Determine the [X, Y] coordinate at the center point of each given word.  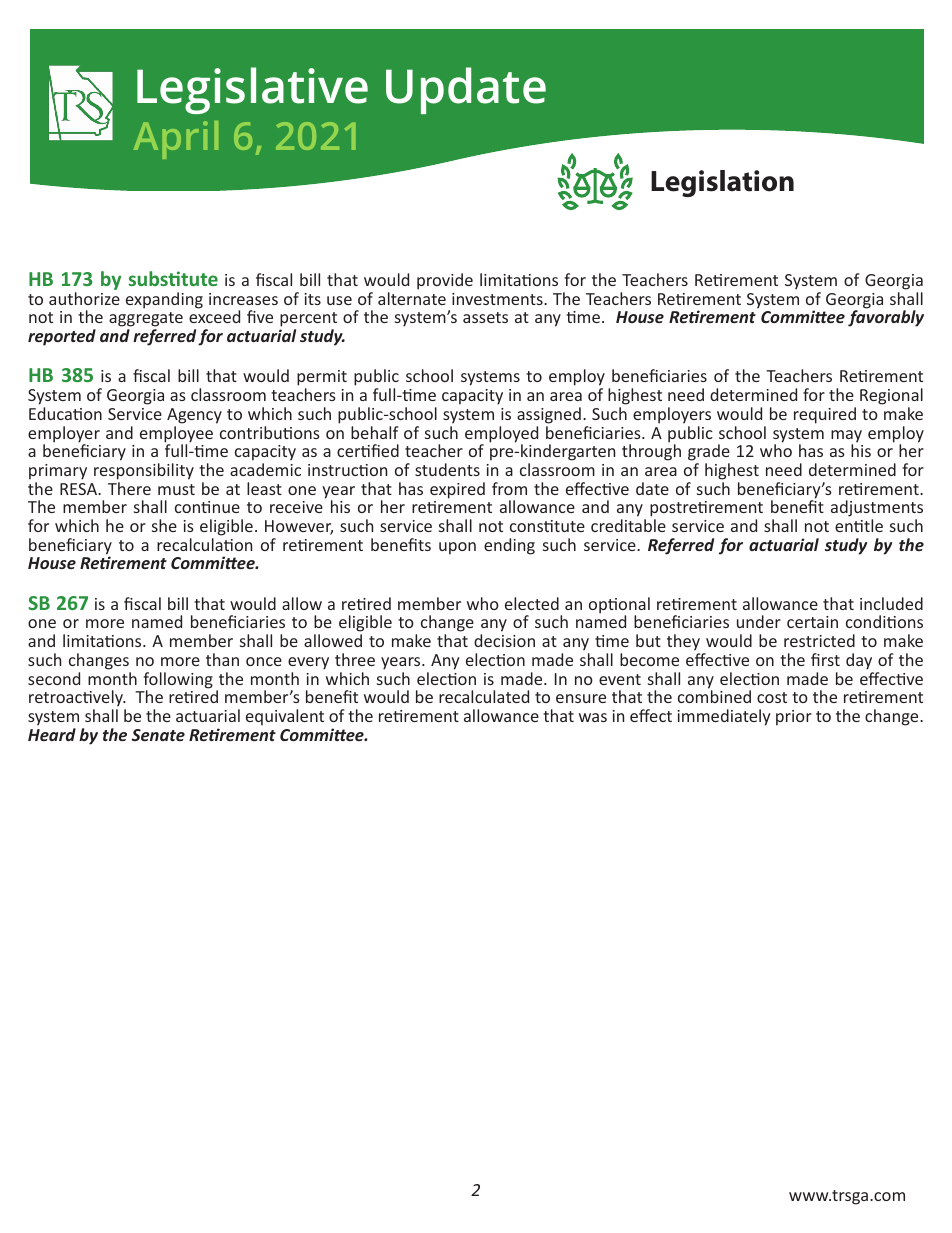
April [175, 140]
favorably [886, 317]
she [164, 525]
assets [485, 317]
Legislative [252, 90]
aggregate [146, 321]
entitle [859, 525]
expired [457, 490]
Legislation [722, 183]
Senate [158, 735]
